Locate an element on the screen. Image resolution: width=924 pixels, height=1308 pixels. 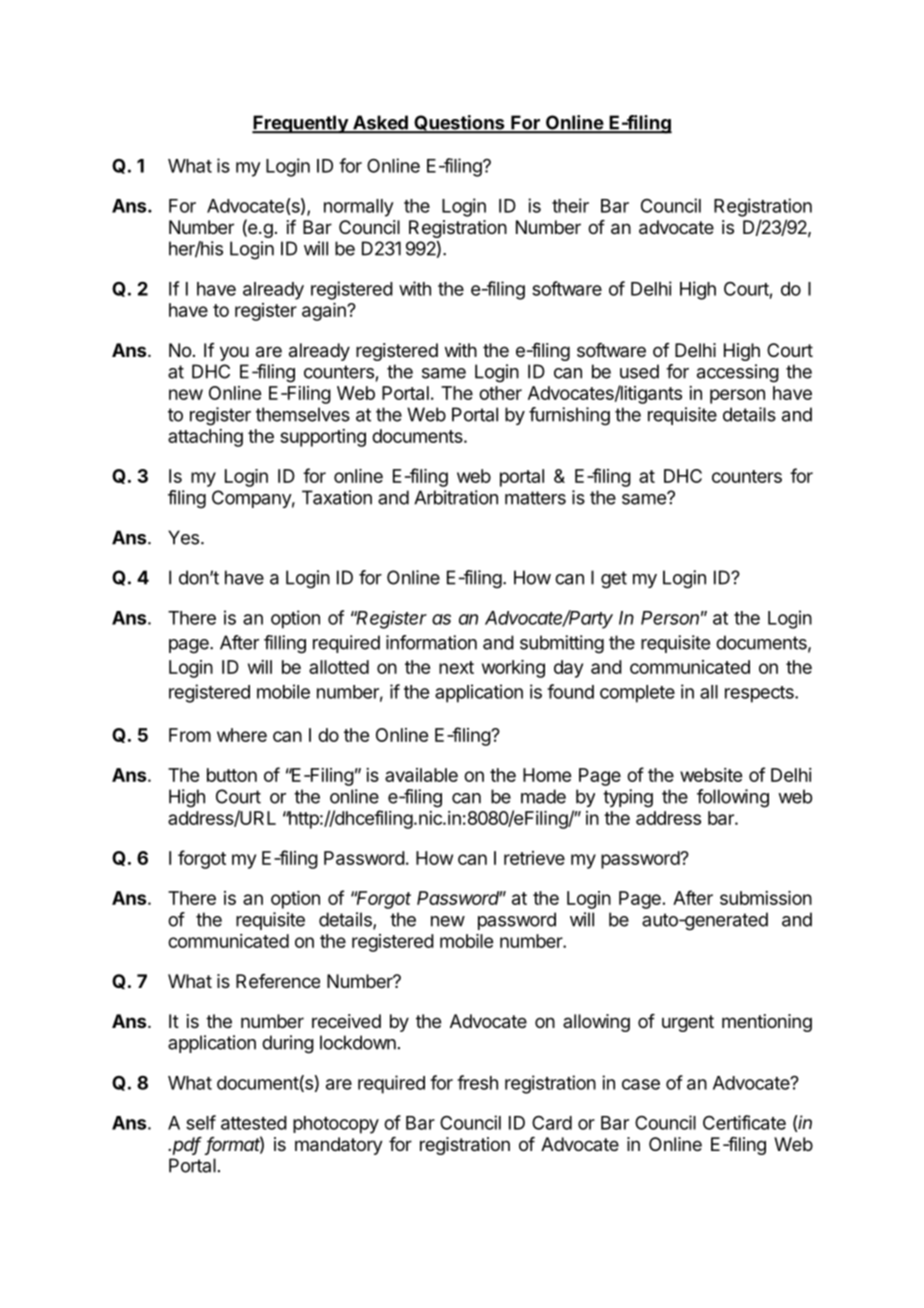
other is located at coordinates (500, 393).
